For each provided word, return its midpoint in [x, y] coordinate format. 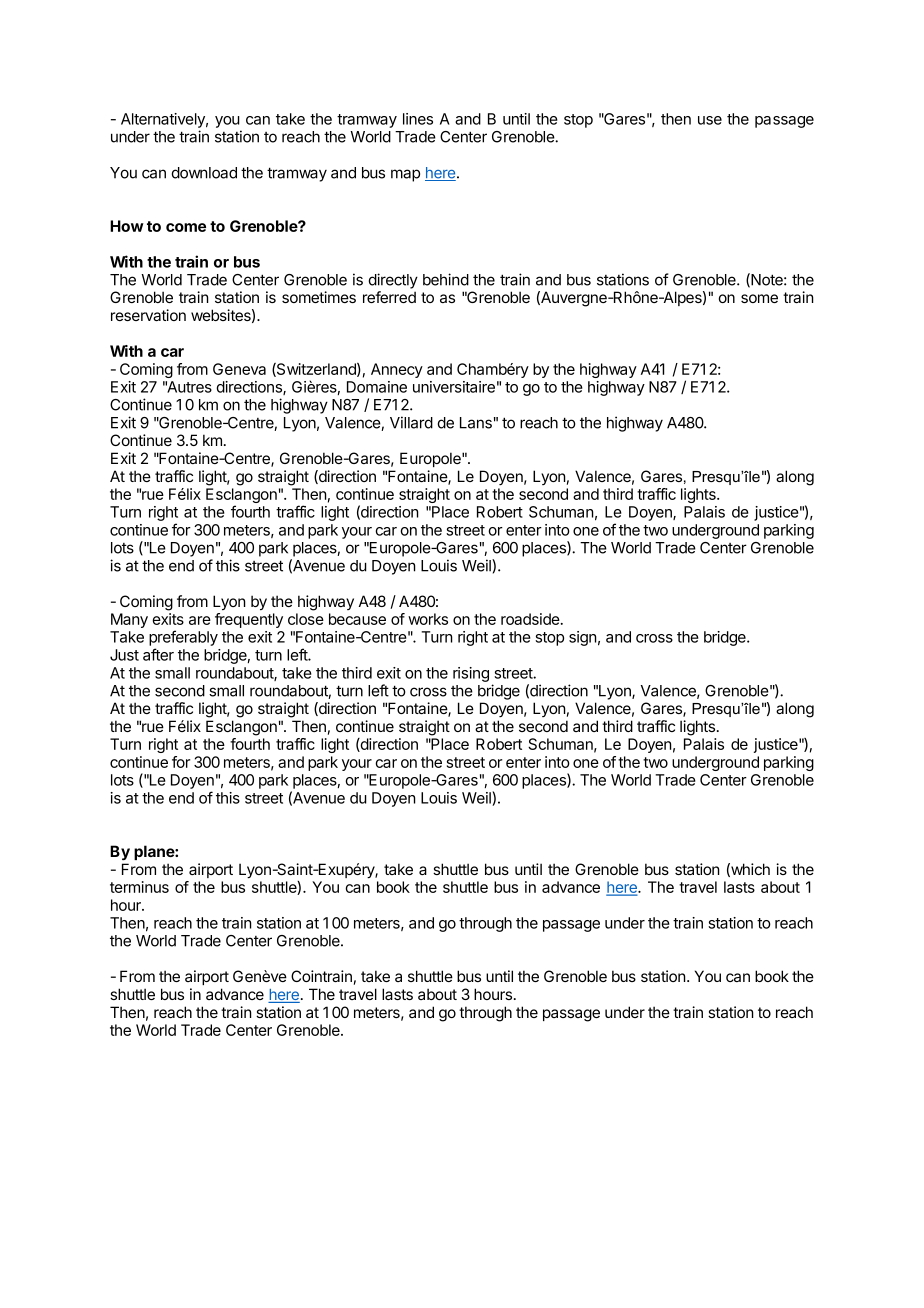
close [306, 619]
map [405, 175]
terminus [139, 887]
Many [129, 620]
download [204, 173]
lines [418, 119]
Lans [476, 423]
